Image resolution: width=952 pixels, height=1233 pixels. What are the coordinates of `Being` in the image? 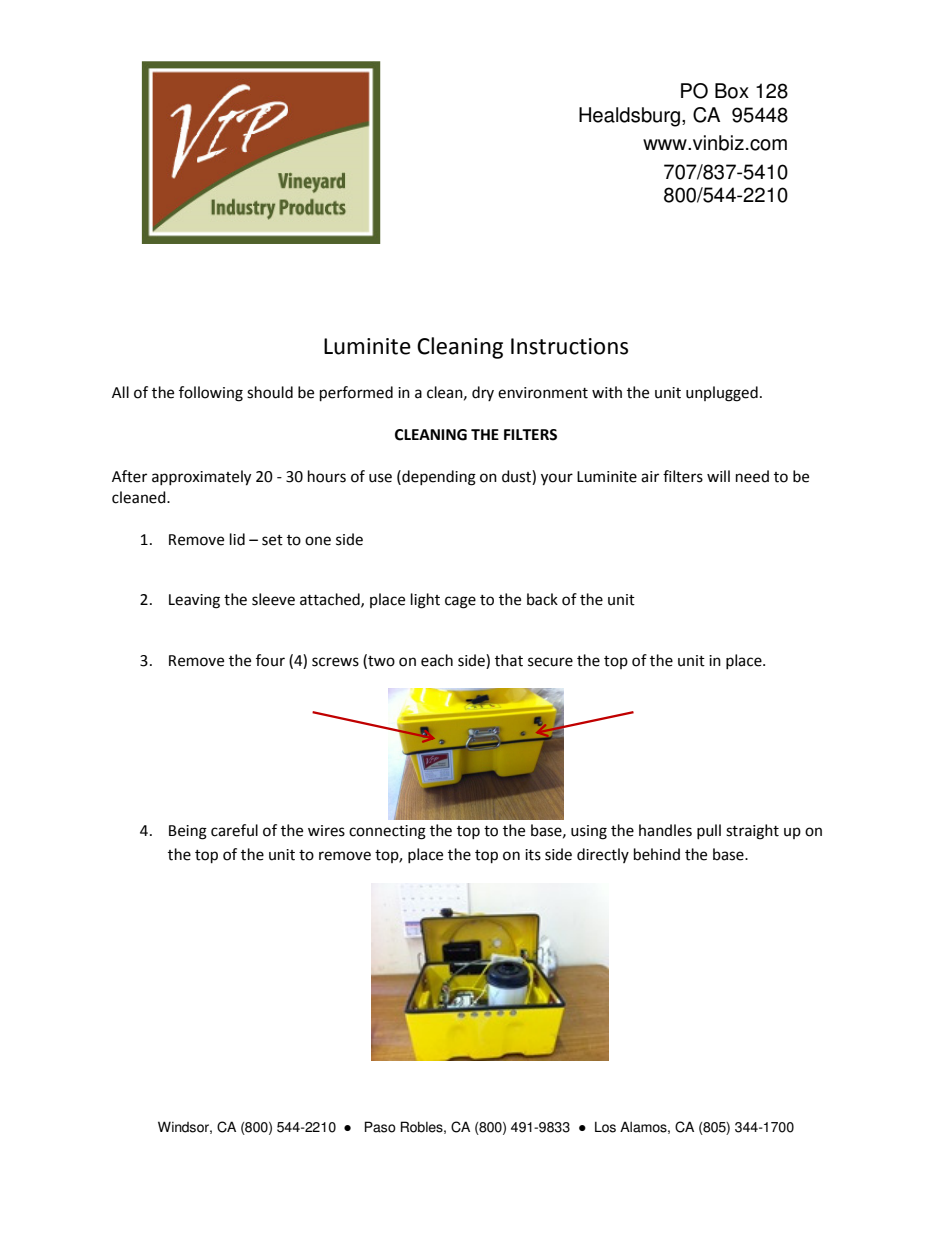 It's located at (188, 832).
